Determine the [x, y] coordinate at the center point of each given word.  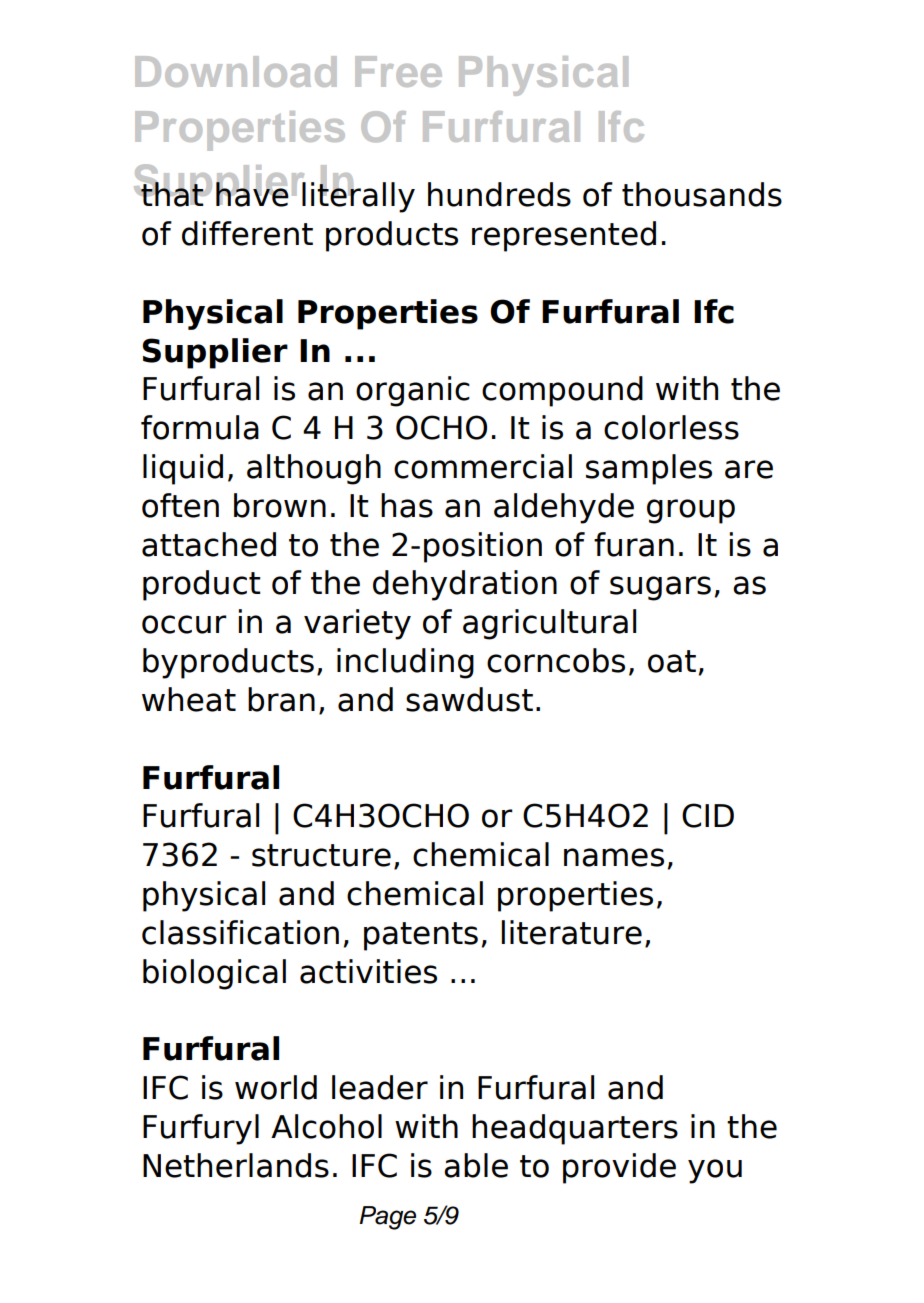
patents [421, 936]
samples [649, 469]
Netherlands [236, 1165]
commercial [483, 466]
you [715, 1171]
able [476, 1165]
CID [708, 815]
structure [321, 855]
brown [280, 505]
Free [398, 71]
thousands [702, 194]
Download [235, 71]
